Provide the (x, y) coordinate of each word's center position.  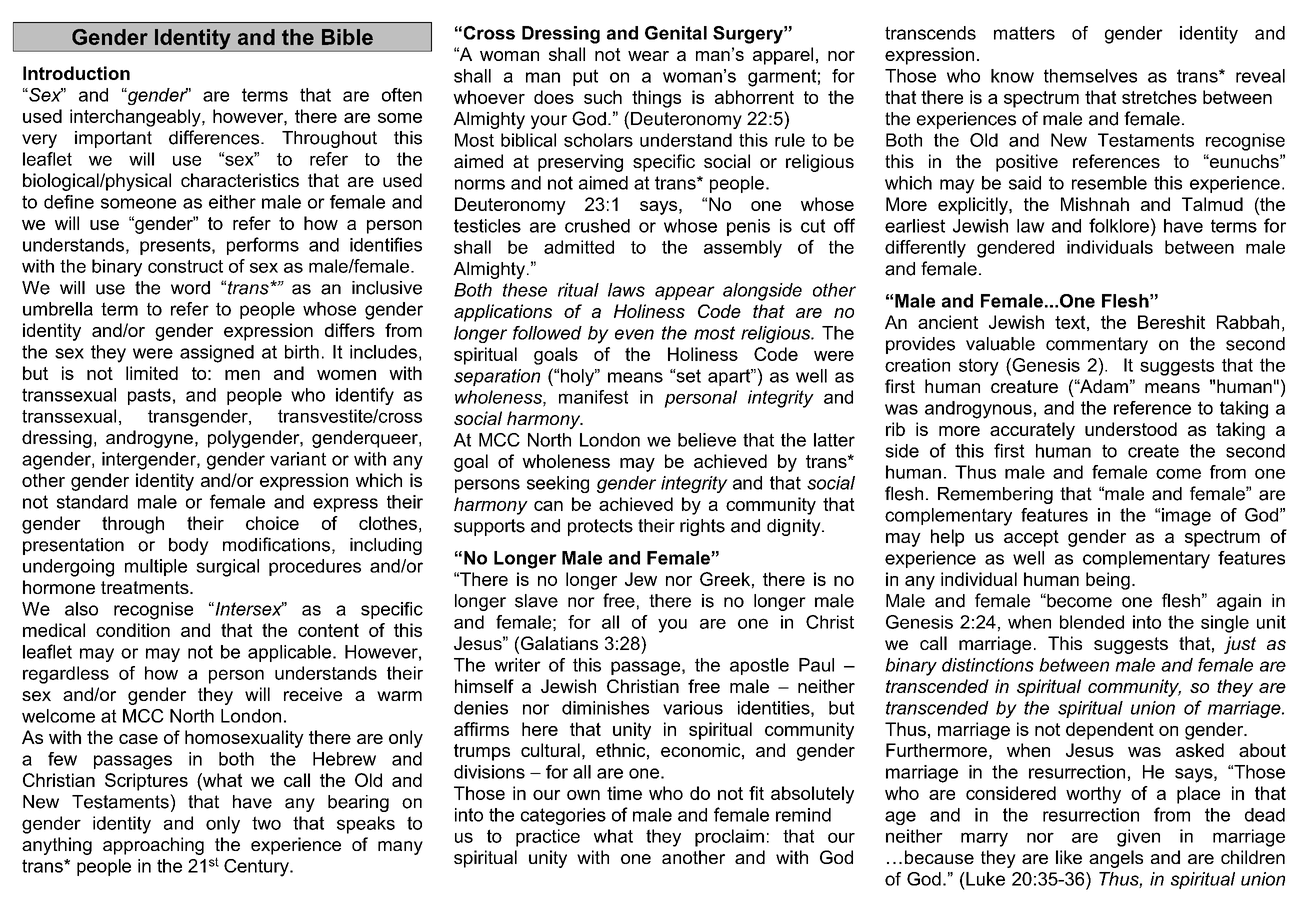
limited (152, 373)
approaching (153, 846)
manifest (593, 397)
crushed (597, 226)
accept (1031, 538)
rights (702, 527)
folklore (1119, 225)
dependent (1110, 731)
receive (313, 694)
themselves (1090, 76)
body (189, 546)
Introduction (76, 73)
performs (263, 246)
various (693, 708)
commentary (1097, 345)
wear (648, 56)
